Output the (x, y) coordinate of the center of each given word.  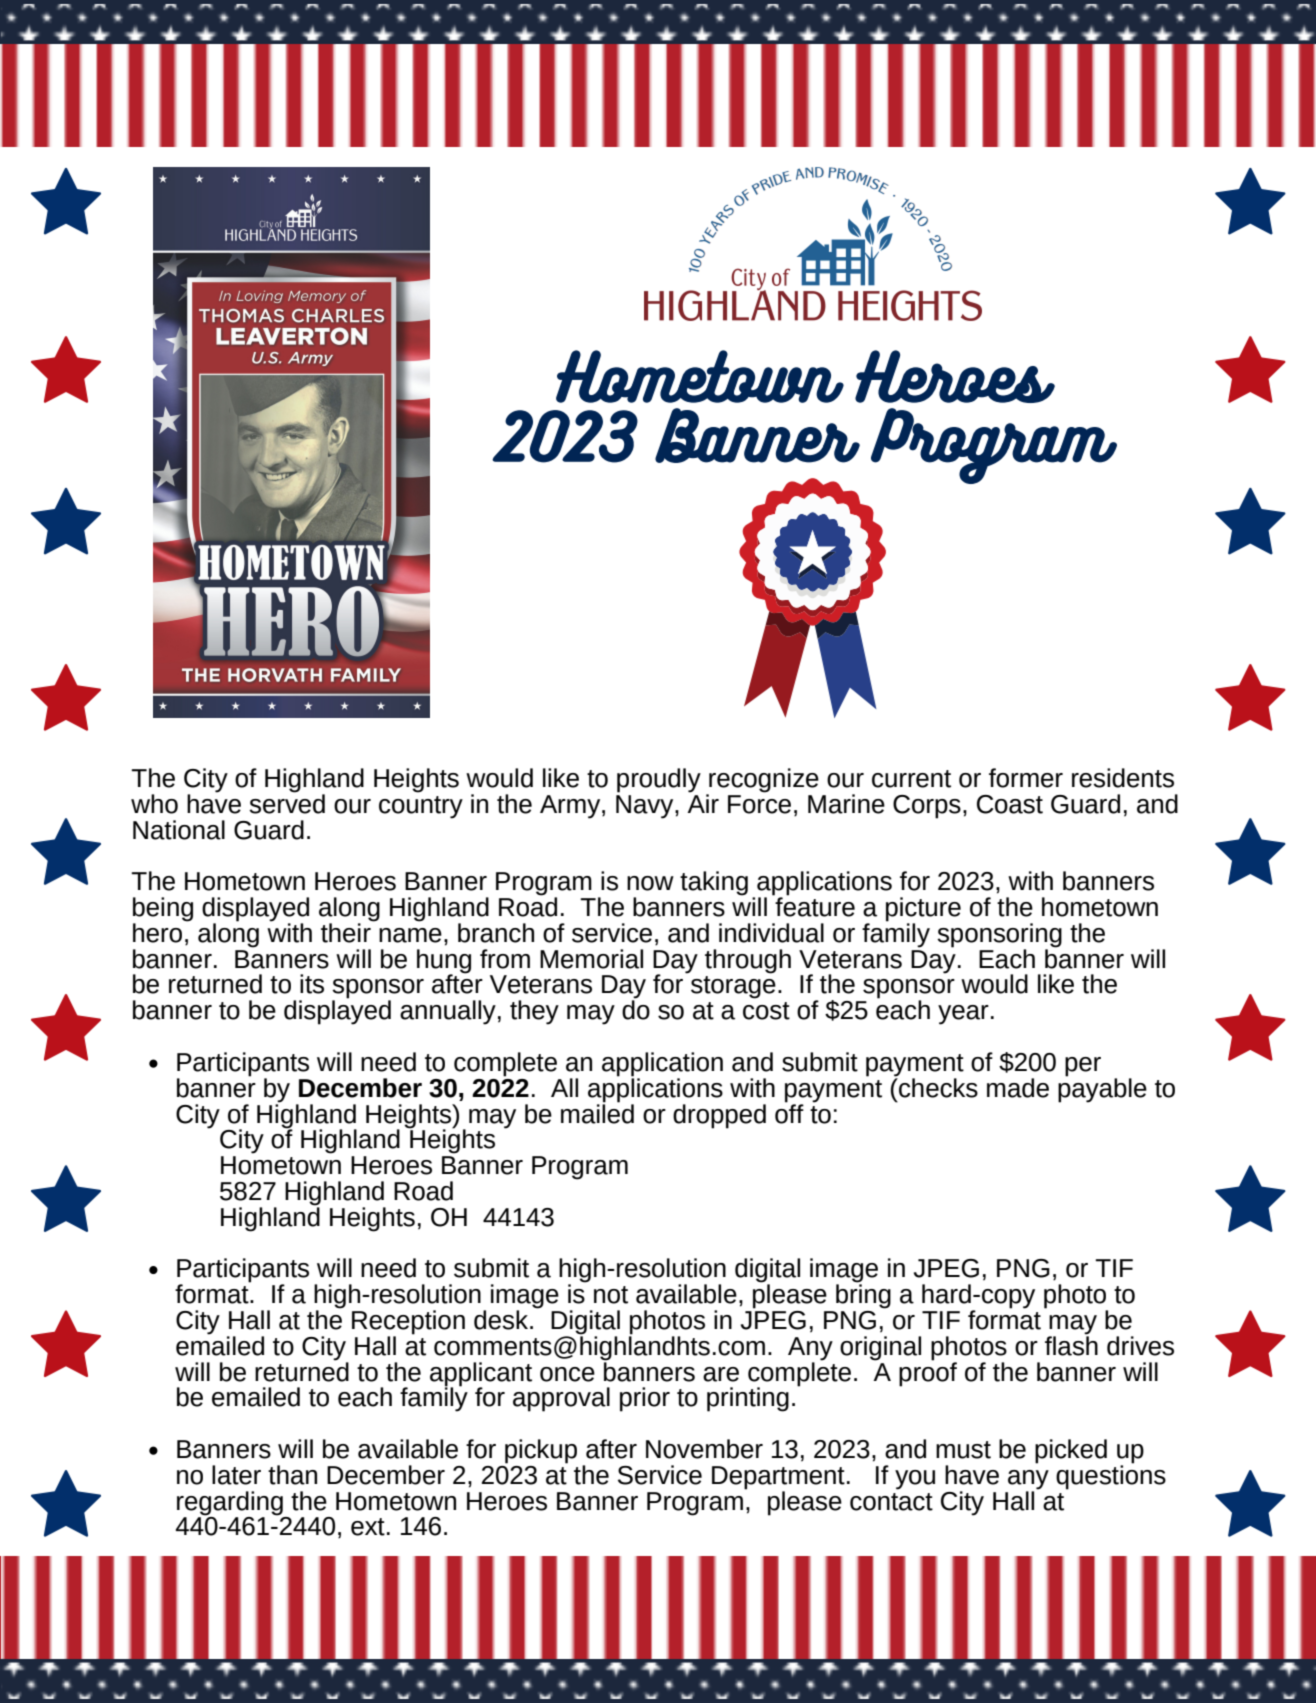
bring (863, 1295)
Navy (646, 805)
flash (1071, 1344)
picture (923, 910)
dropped (719, 1116)
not (611, 1295)
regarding (230, 1503)
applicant (481, 1375)
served (287, 802)
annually (448, 1012)
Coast (1010, 804)
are (721, 1374)
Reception (408, 1323)
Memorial (591, 959)
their (347, 931)
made (1018, 1088)
